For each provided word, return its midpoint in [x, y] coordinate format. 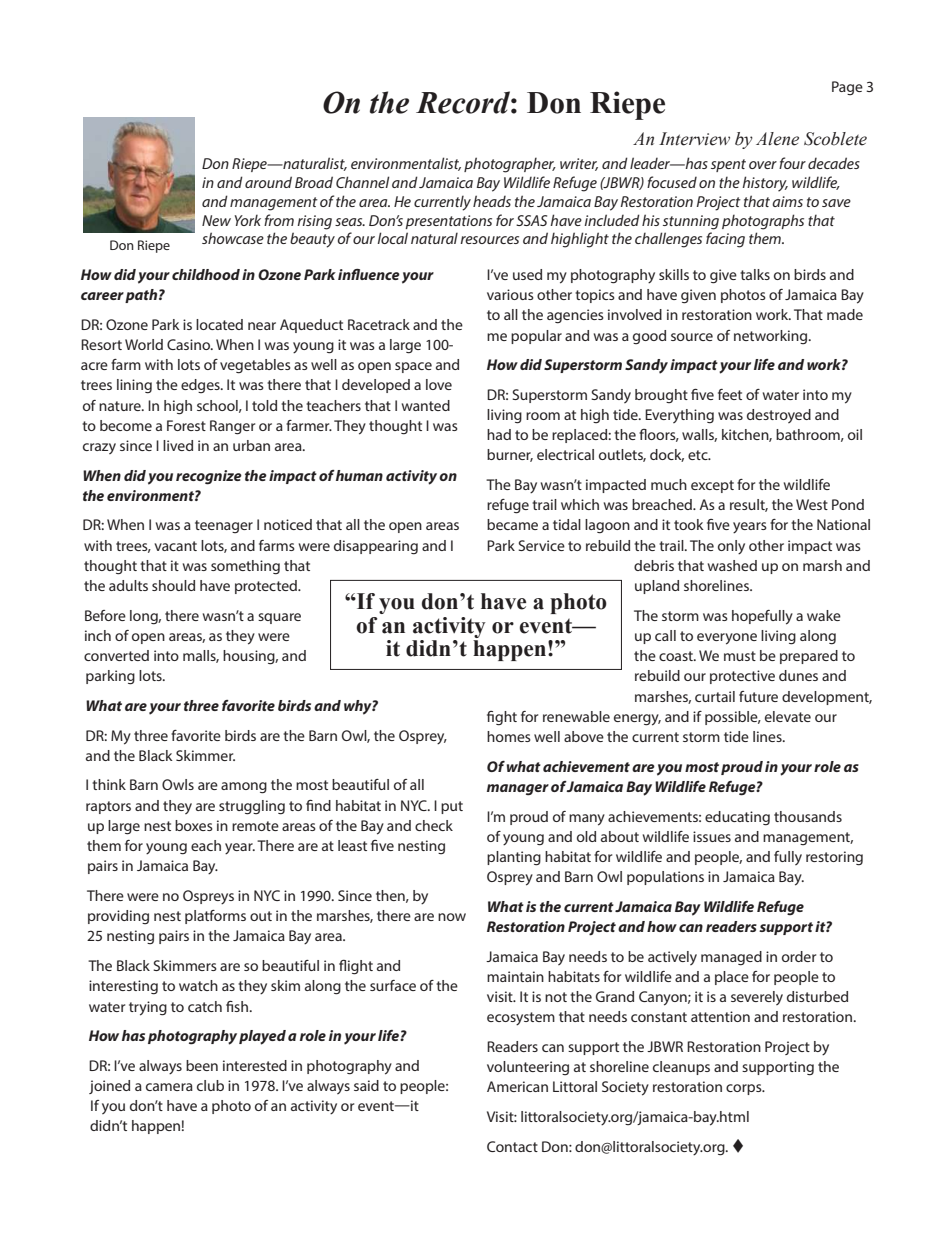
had [499, 434]
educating [737, 818]
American [517, 1086]
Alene [777, 139]
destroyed [779, 416]
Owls [178, 784]
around [268, 182]
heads [492, 201]
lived [178, 445]
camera [169, 1087]
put [452, 807]
